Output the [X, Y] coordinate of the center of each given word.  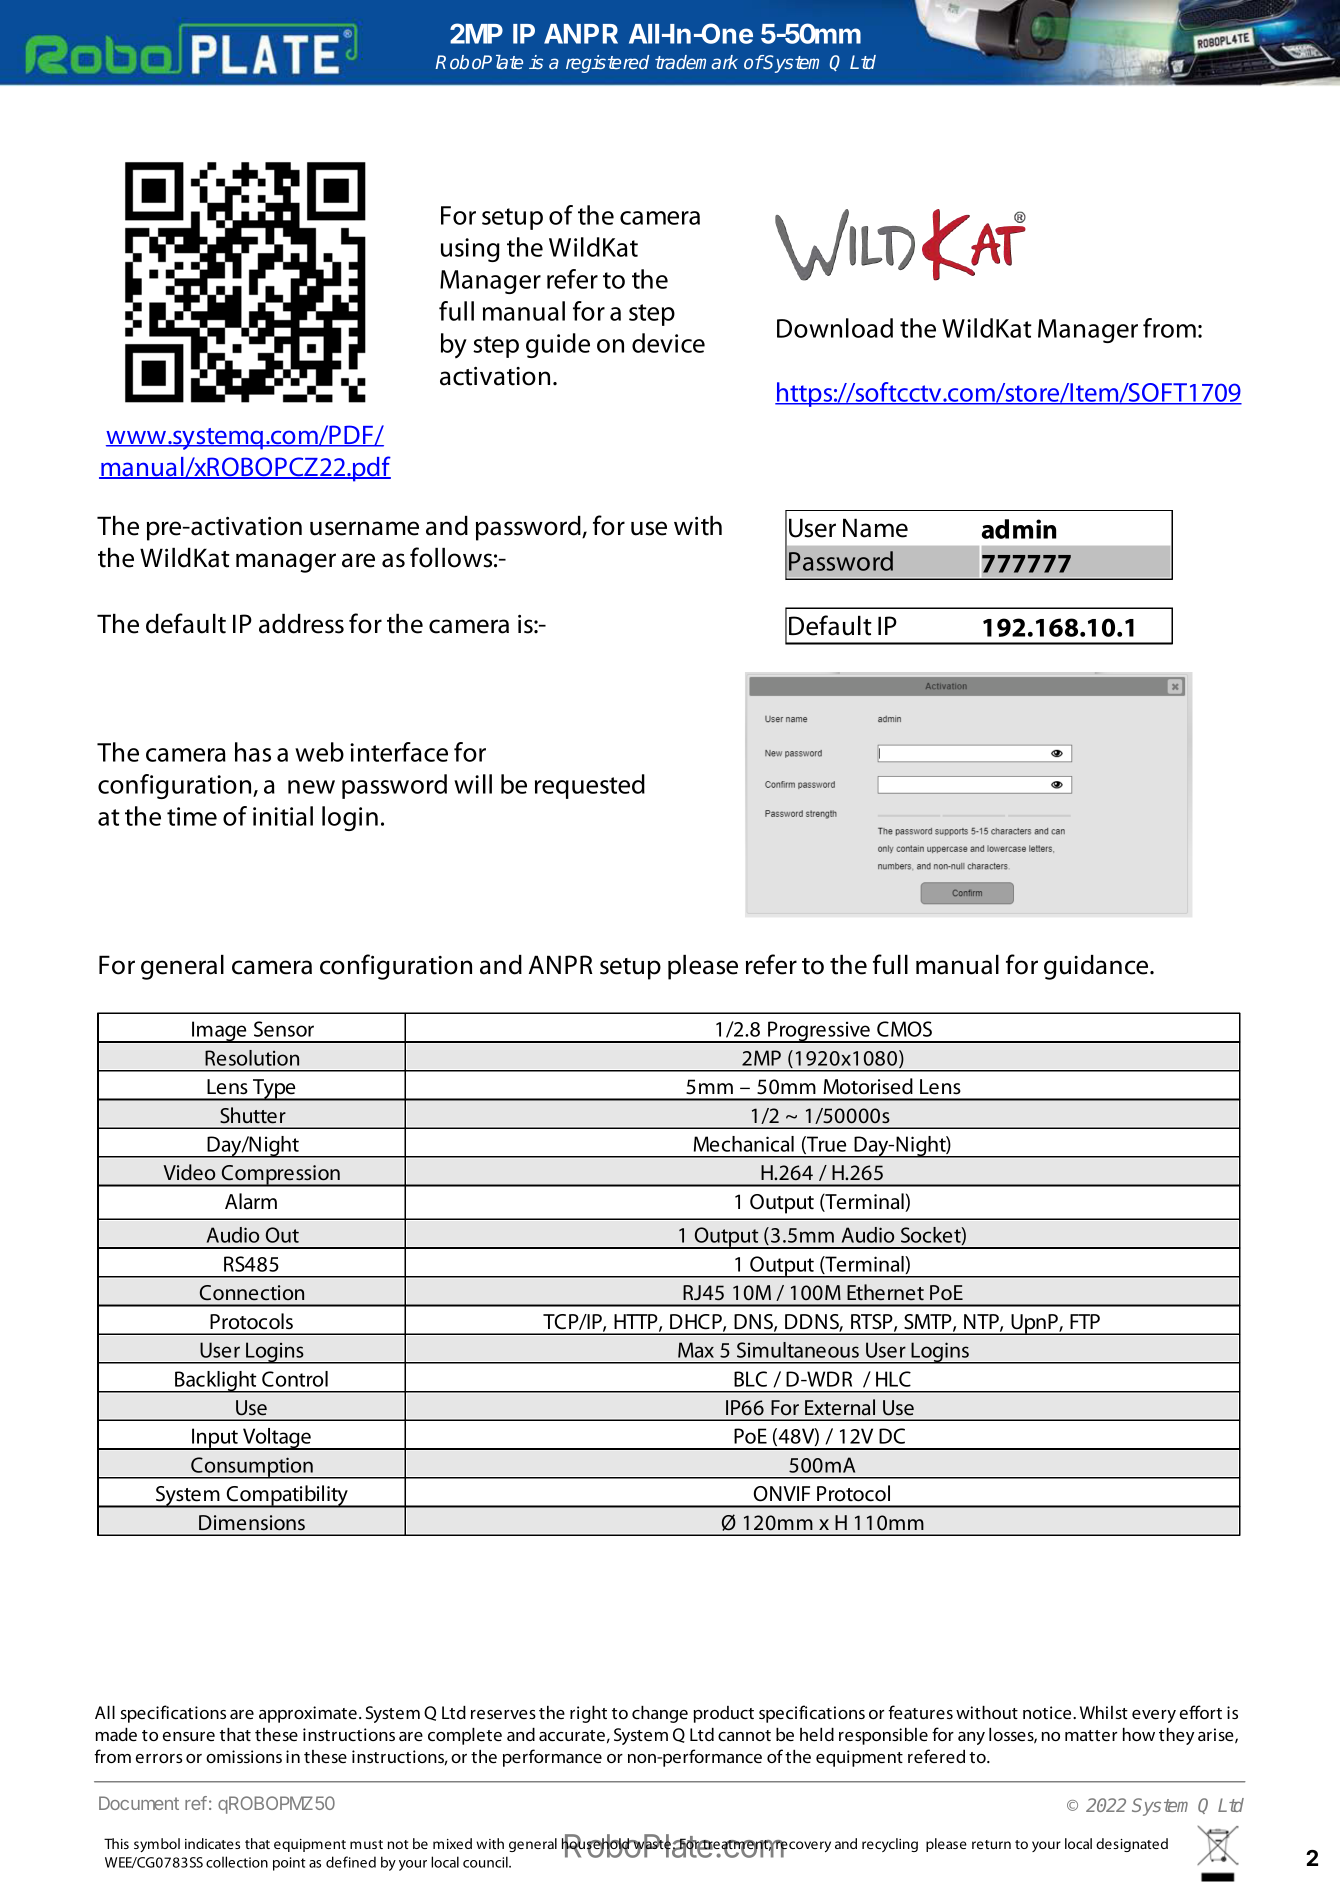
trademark [696, 62]
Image [219, 1032]
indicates [212, 1843]
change [660, 1714]
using [470, 250]
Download [835, 328]
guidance [1097, 967]
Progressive [819, 1032]
